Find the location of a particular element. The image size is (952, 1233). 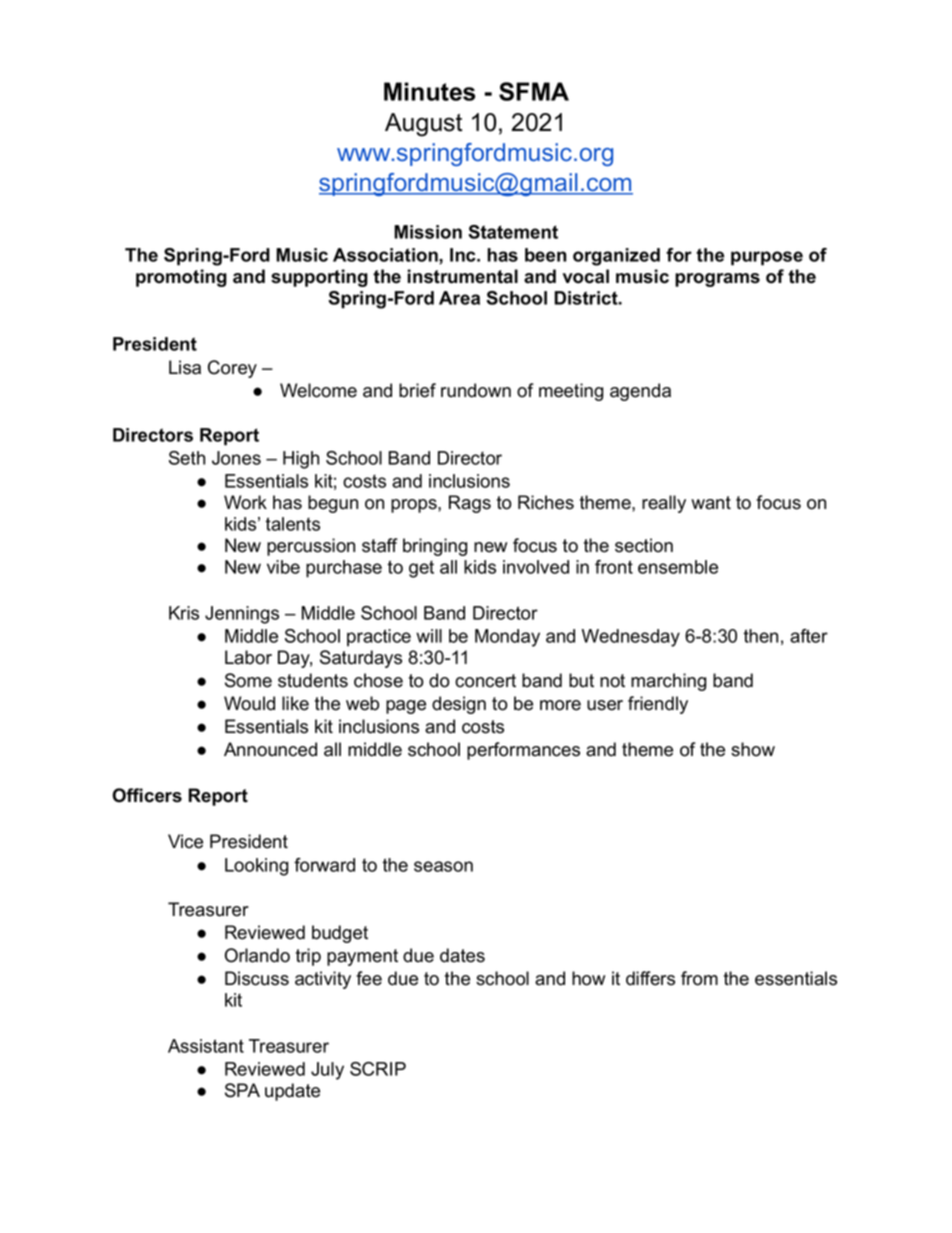

Jones is located at coordinates (236, 458).
